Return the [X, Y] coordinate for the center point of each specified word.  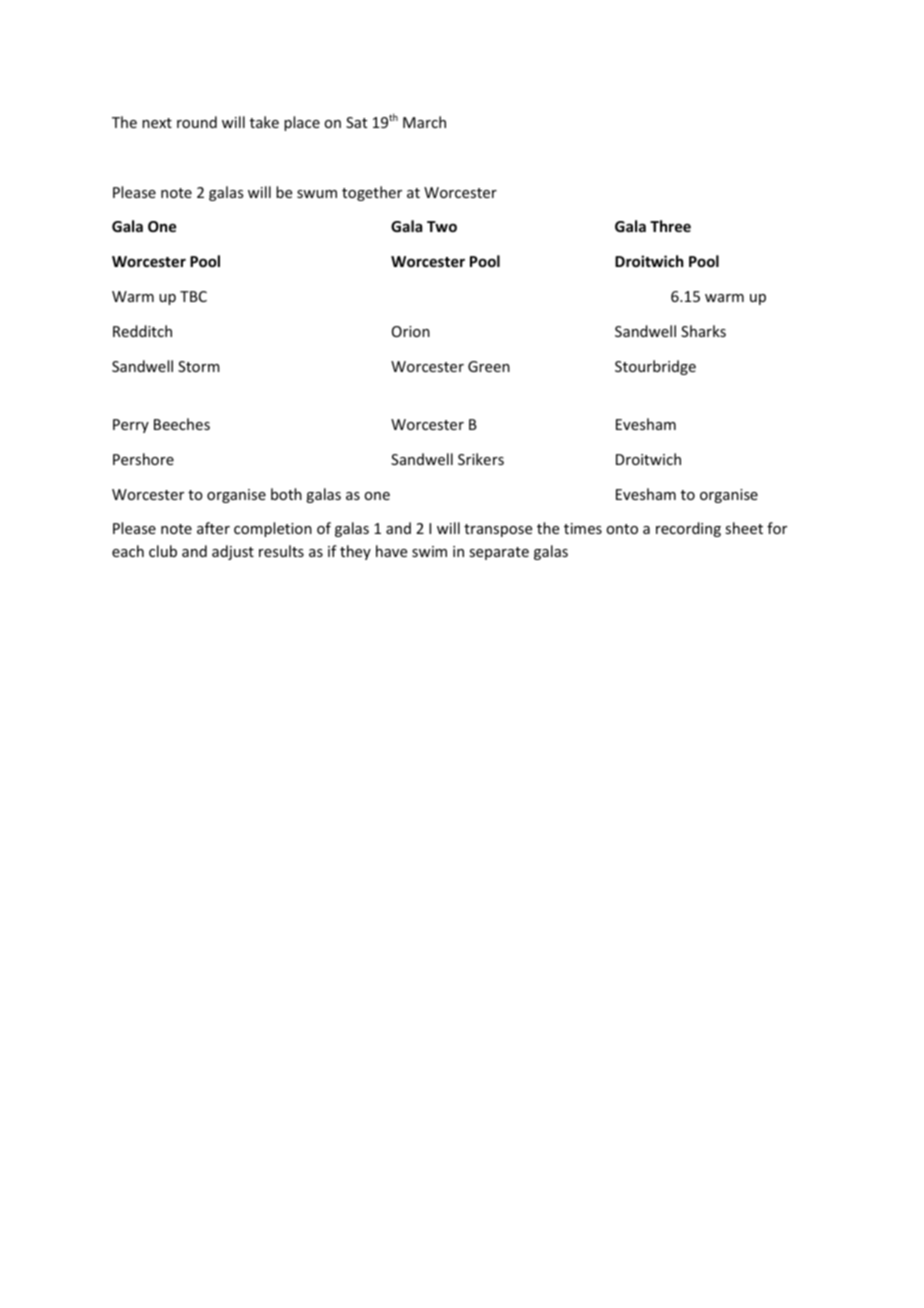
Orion [411, 331]
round [197, 122]
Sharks [703, 331]
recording [688, 529]
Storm [199, 366]
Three [670, 226]
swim [429, 551]
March [424, 122]
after [213, 528]
